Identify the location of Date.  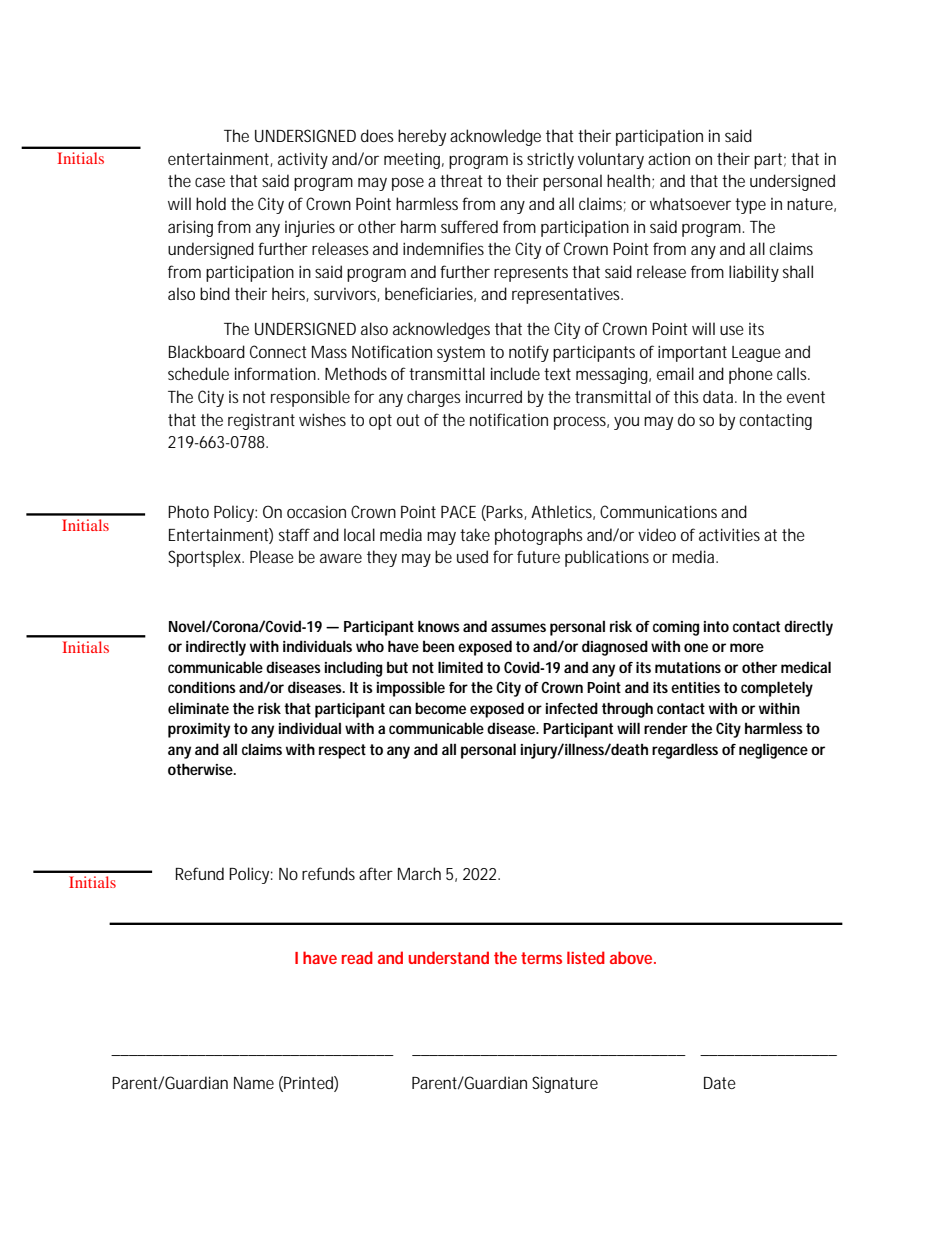
(720, 1083).
